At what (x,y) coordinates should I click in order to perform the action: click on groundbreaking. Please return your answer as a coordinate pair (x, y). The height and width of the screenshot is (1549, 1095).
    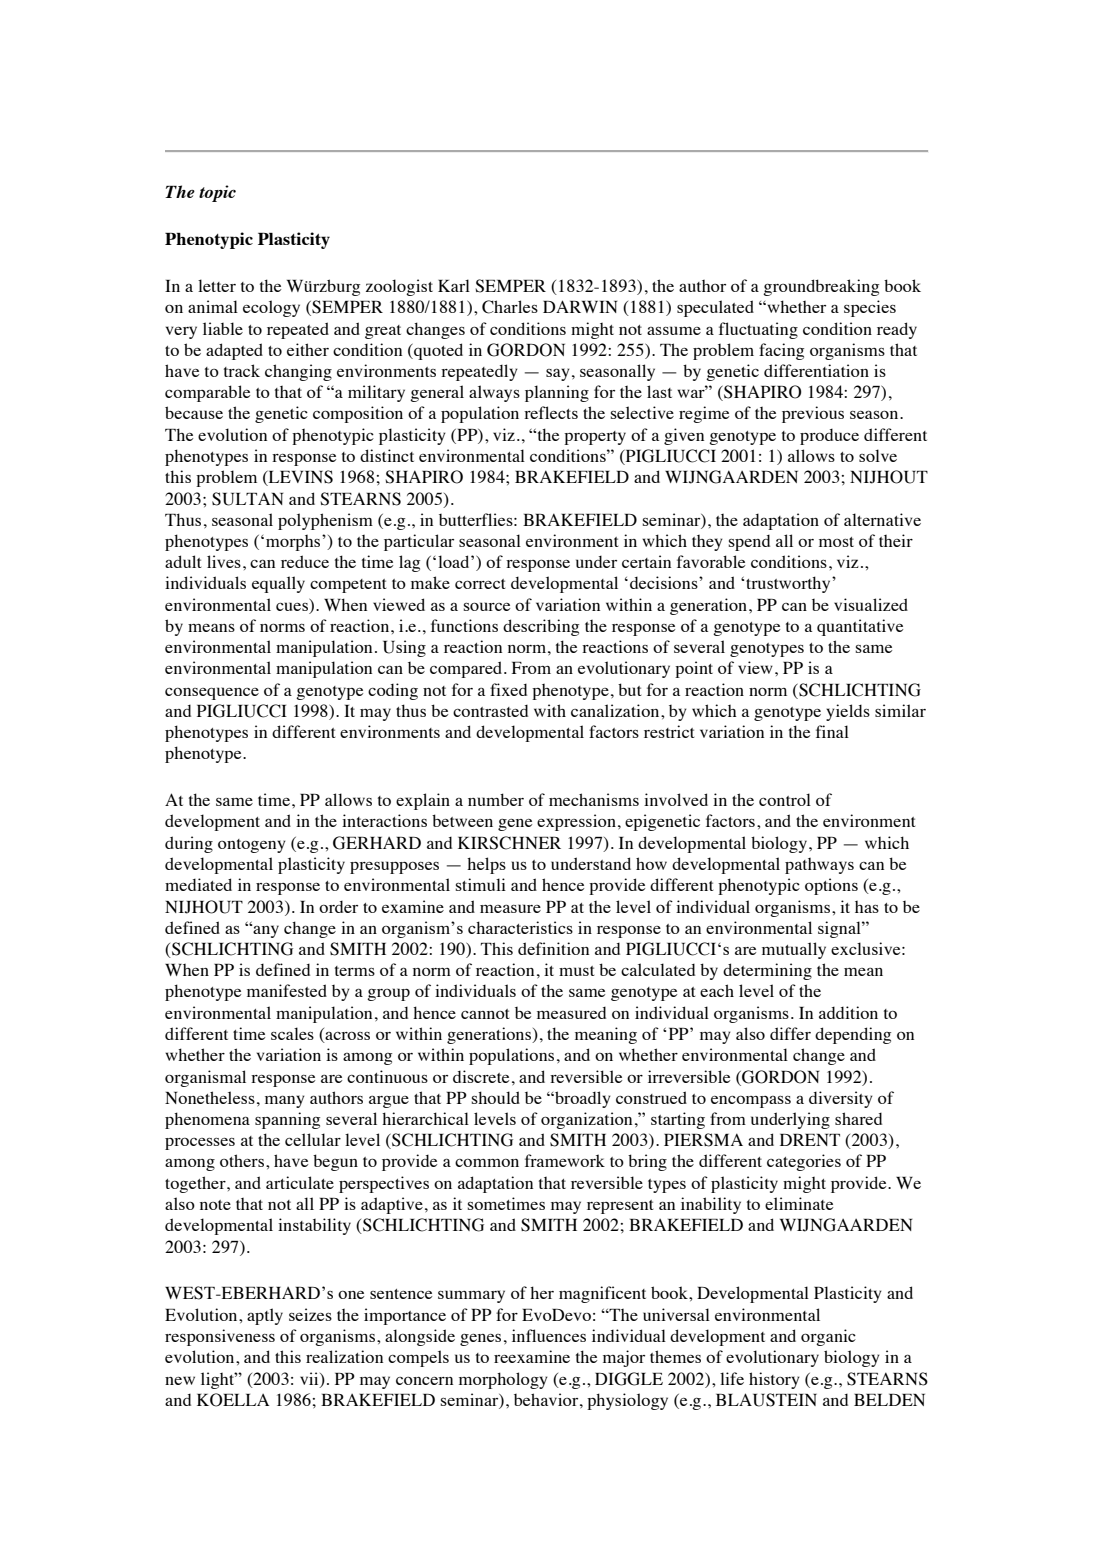
    Looking at the image, I should click on (821, 287).
